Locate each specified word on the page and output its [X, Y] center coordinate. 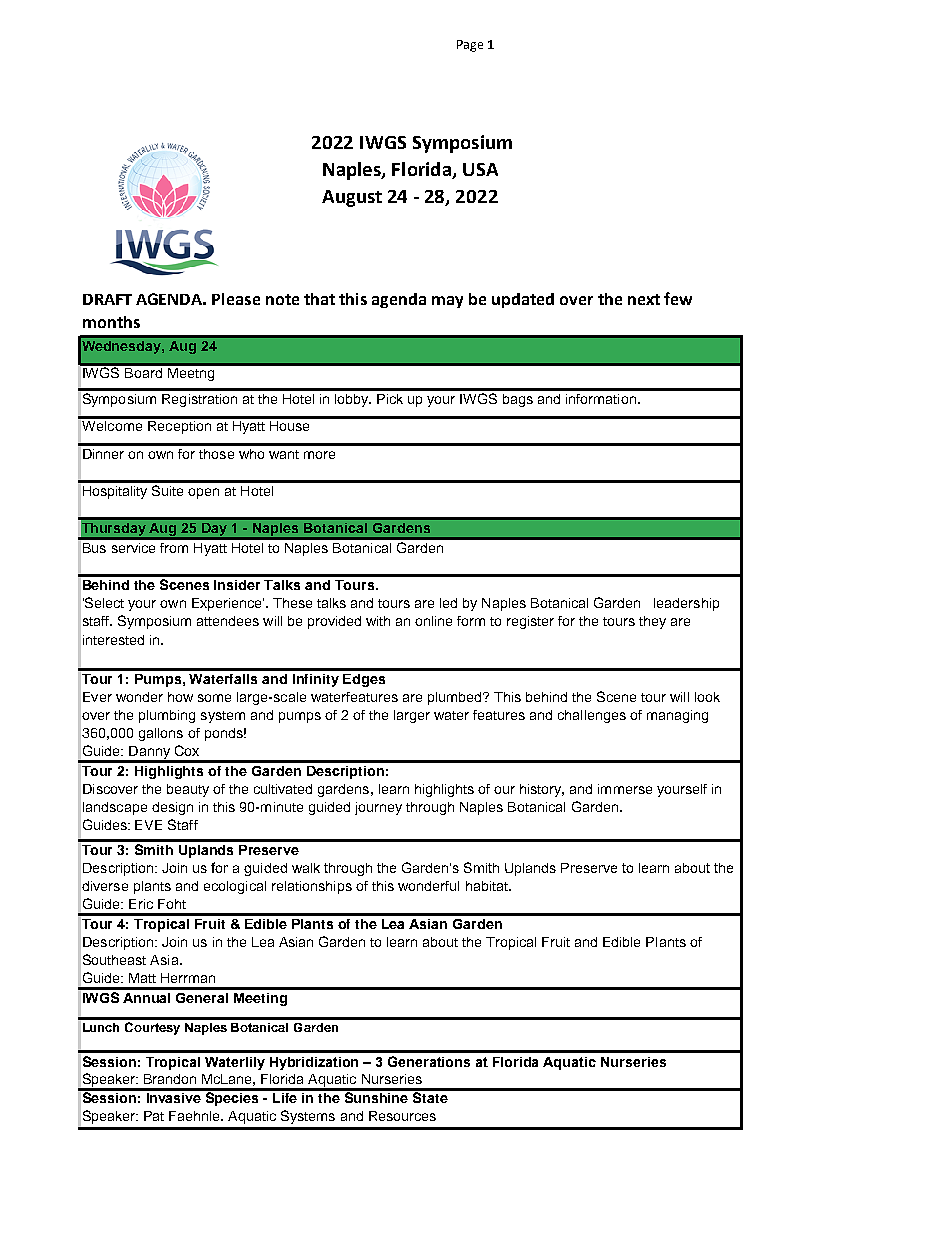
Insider [237, 585]
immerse [625, 789]
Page [470, 46]
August [352, 198]
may [447, 302]
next [644, 299]
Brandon [170, 1079]
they [652, 622]
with [378, 621]
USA [480, 169]
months [111, 322]
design [172, 808]
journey [378, 808]
